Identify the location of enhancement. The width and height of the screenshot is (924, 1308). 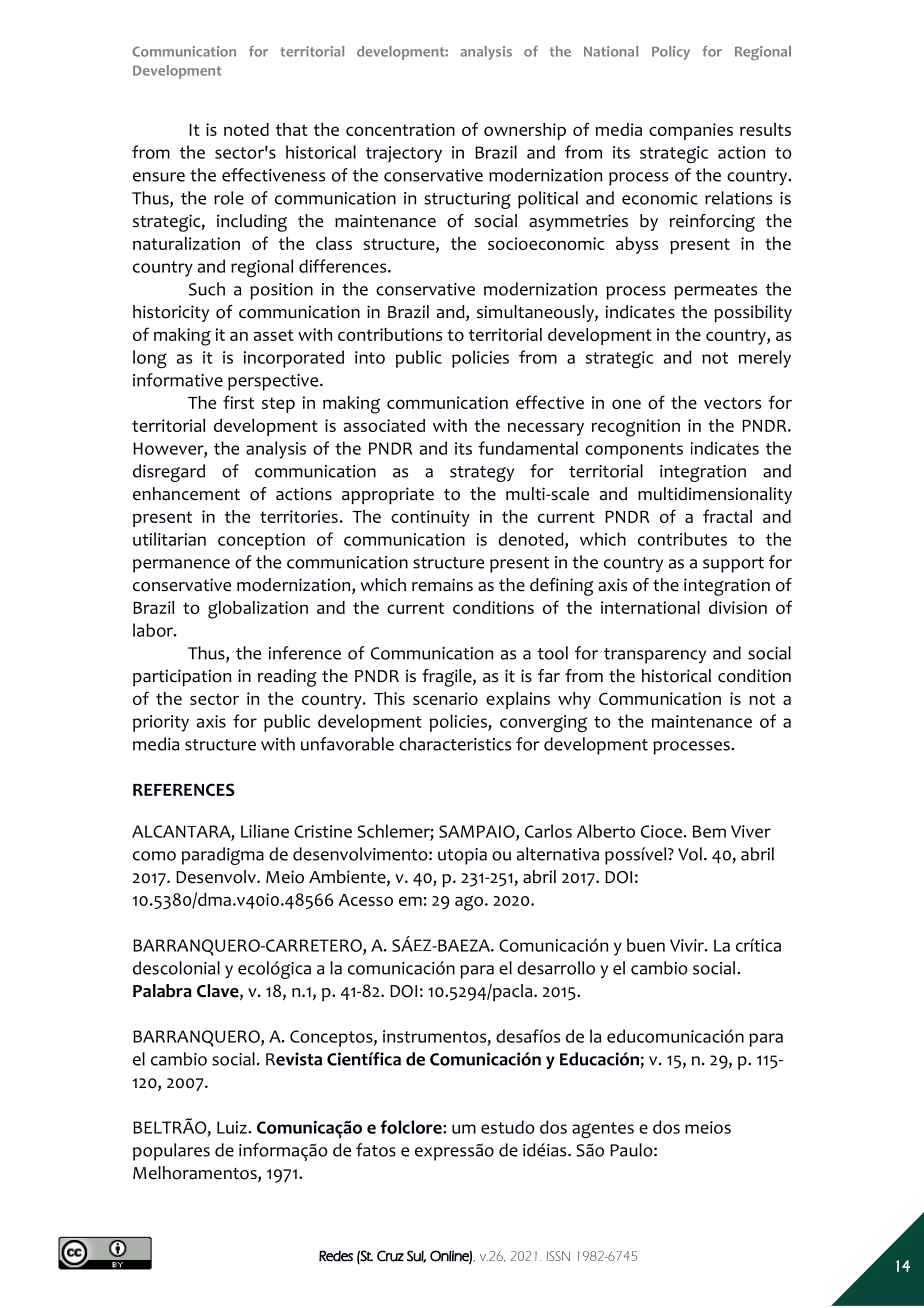
(186, 494).
